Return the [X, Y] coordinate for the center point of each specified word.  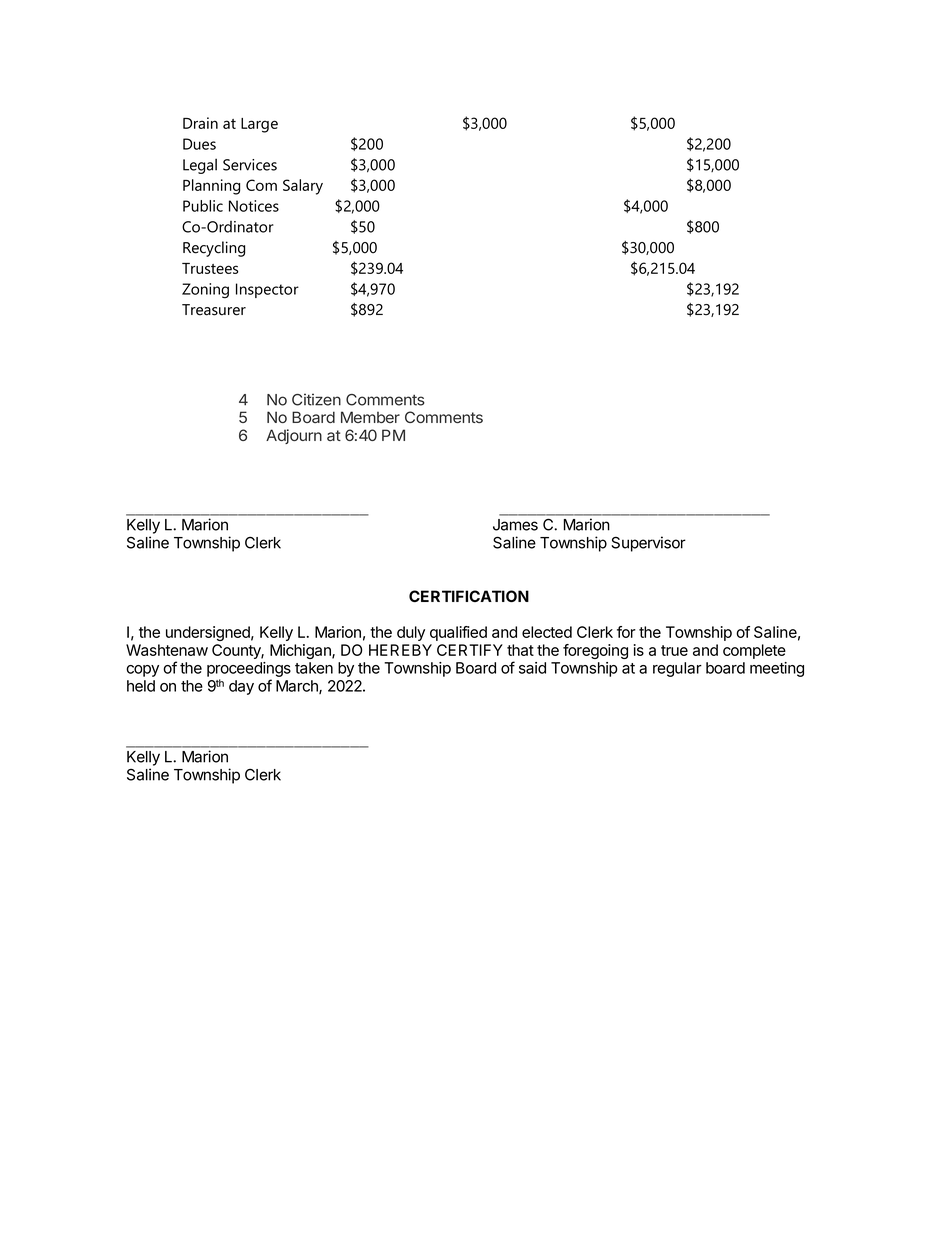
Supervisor [648, 544]
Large [259, 125]
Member [370, 417]
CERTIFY [470, 650]
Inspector [267, 290]
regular [677, 669]
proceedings [249, 669]
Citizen [316, 399]
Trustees [210, 268]
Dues [199, 144]
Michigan [301, 651]
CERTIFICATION [469, 596]
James [515, 525]
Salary [303, 187]
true [674, 650]
